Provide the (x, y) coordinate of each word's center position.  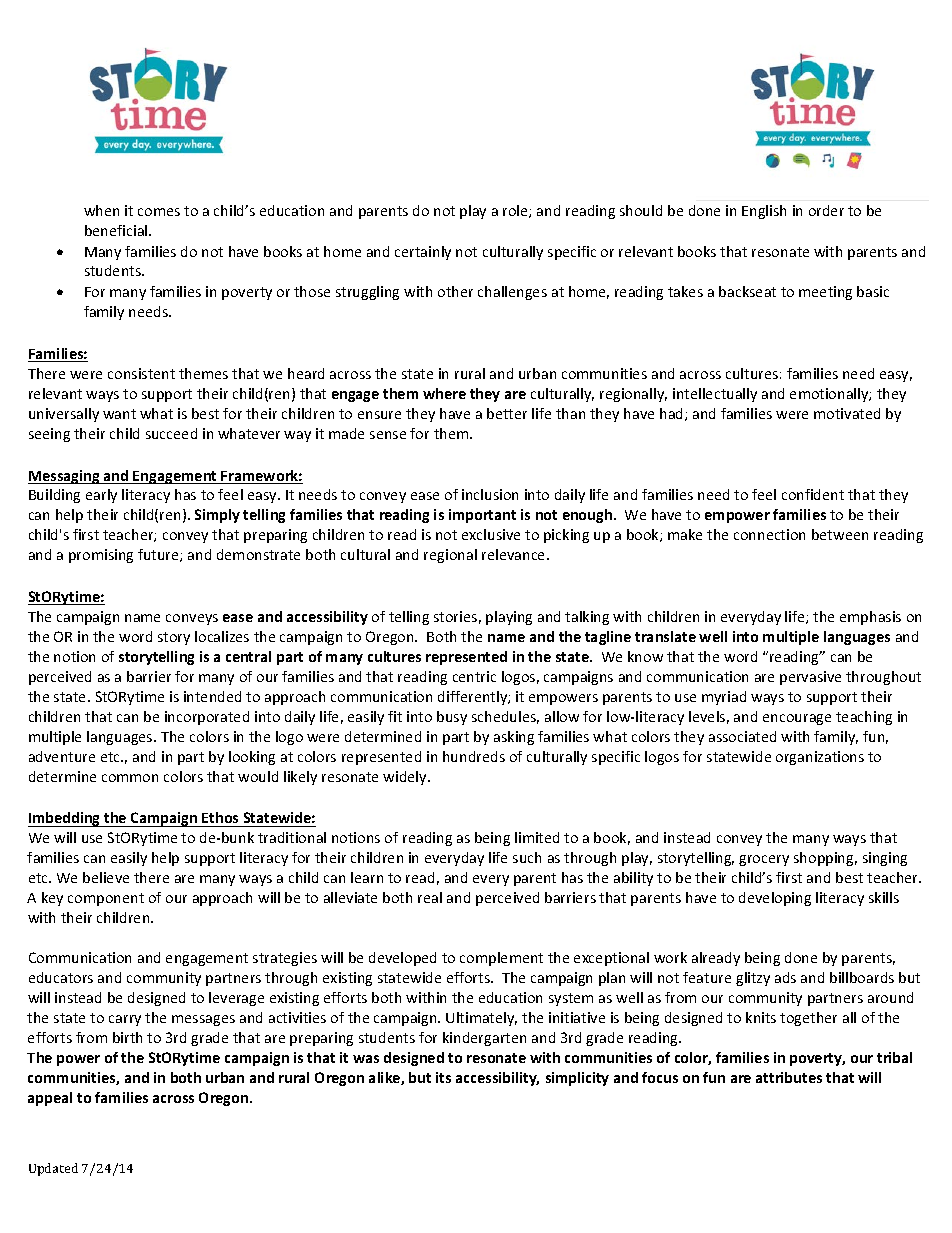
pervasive (810, 678)
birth (127, 1037)
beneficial (117, 230)
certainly (423, 253)
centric (474, 676)
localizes (222, 636)
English (764, 212)
